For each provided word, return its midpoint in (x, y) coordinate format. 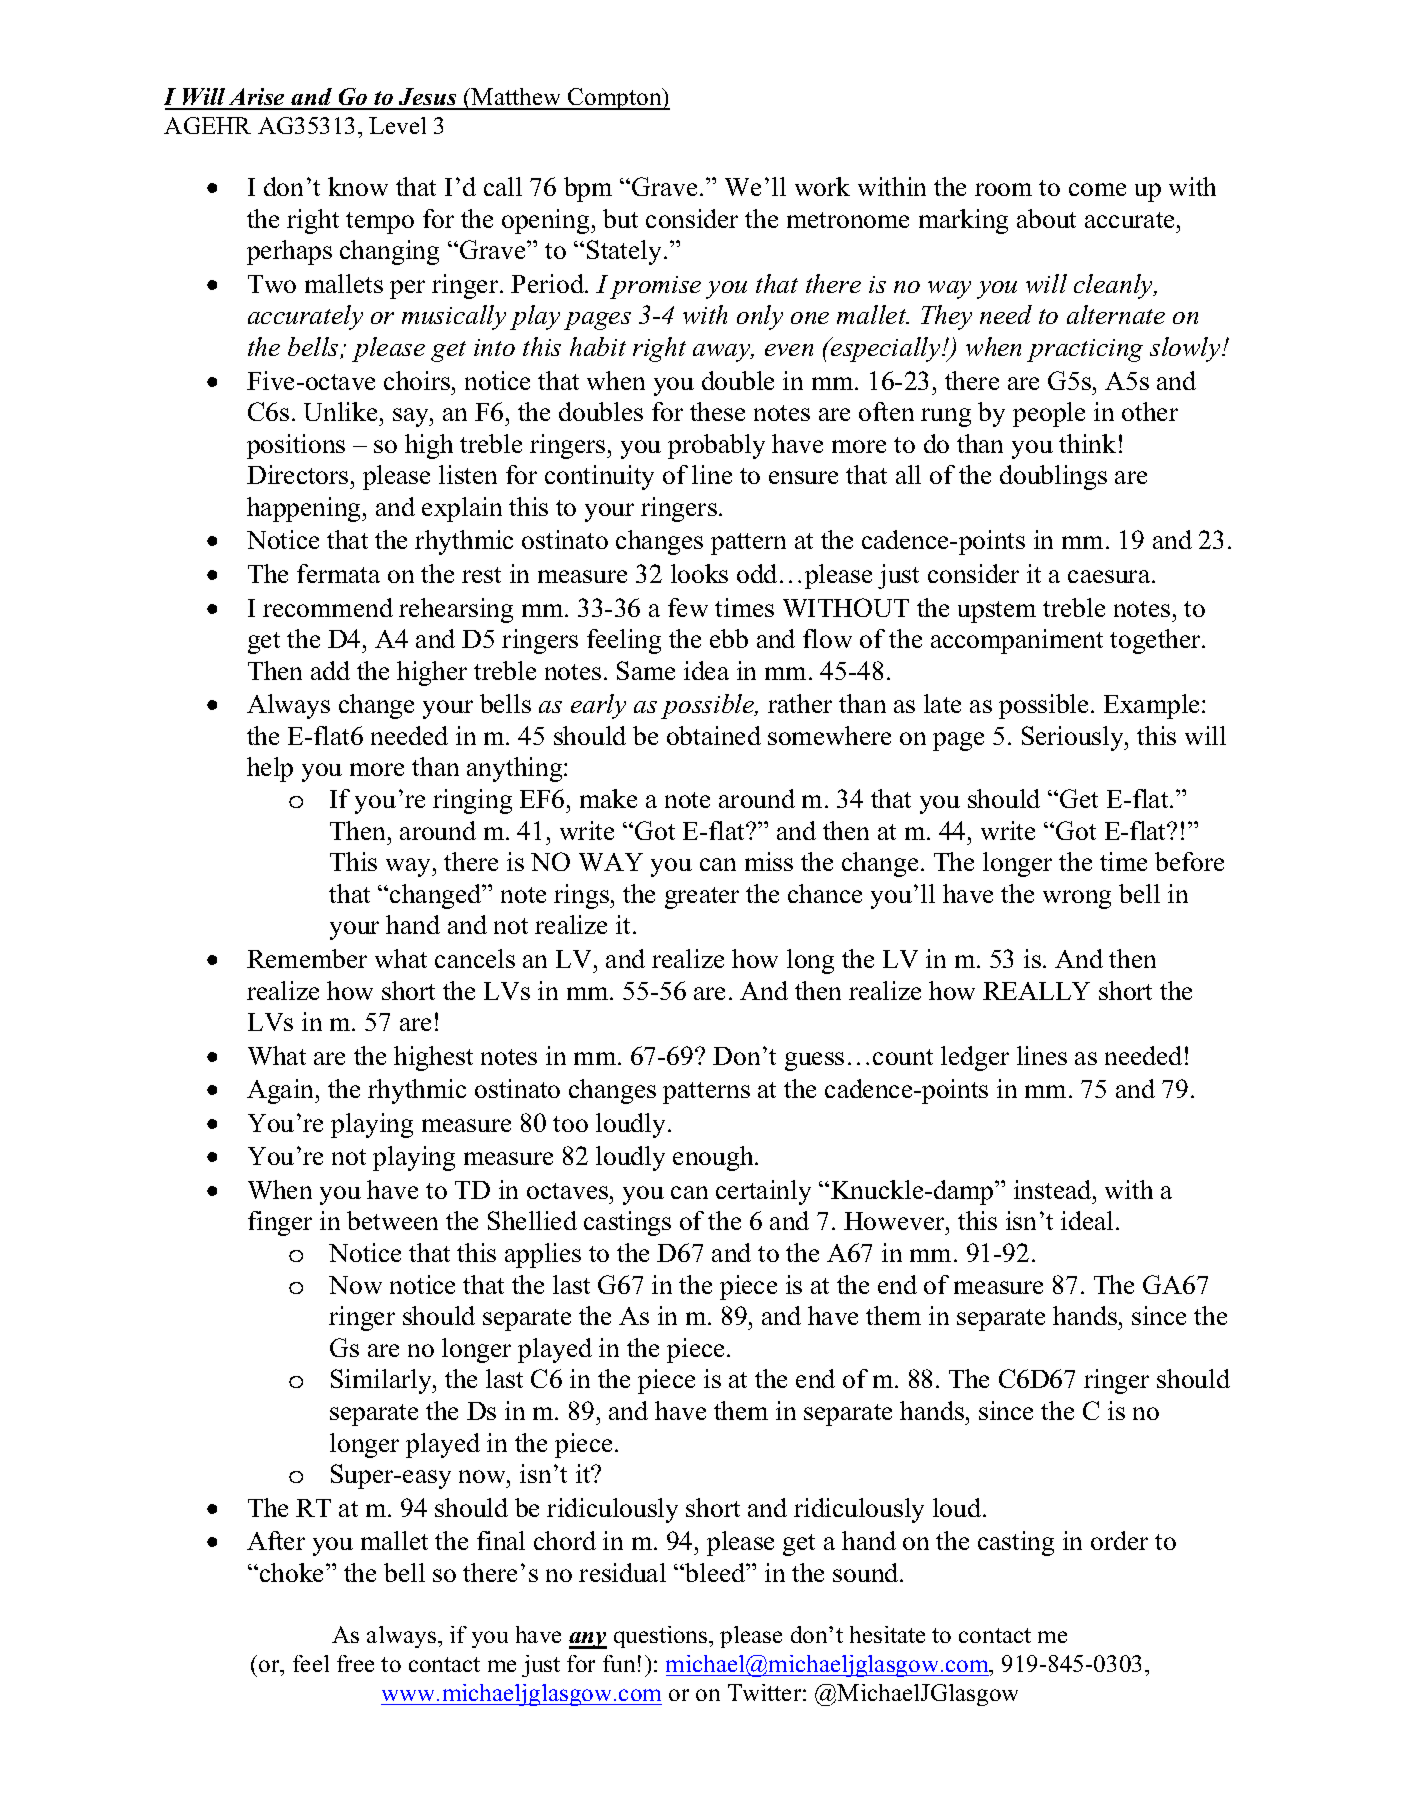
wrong (1077, 899)
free (355, 1663)
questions (662, 1637)
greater (702, 898)
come (1097, 189)
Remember (307, 958)
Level (397, 125)
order (1119, 1540)
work (822, 186)
